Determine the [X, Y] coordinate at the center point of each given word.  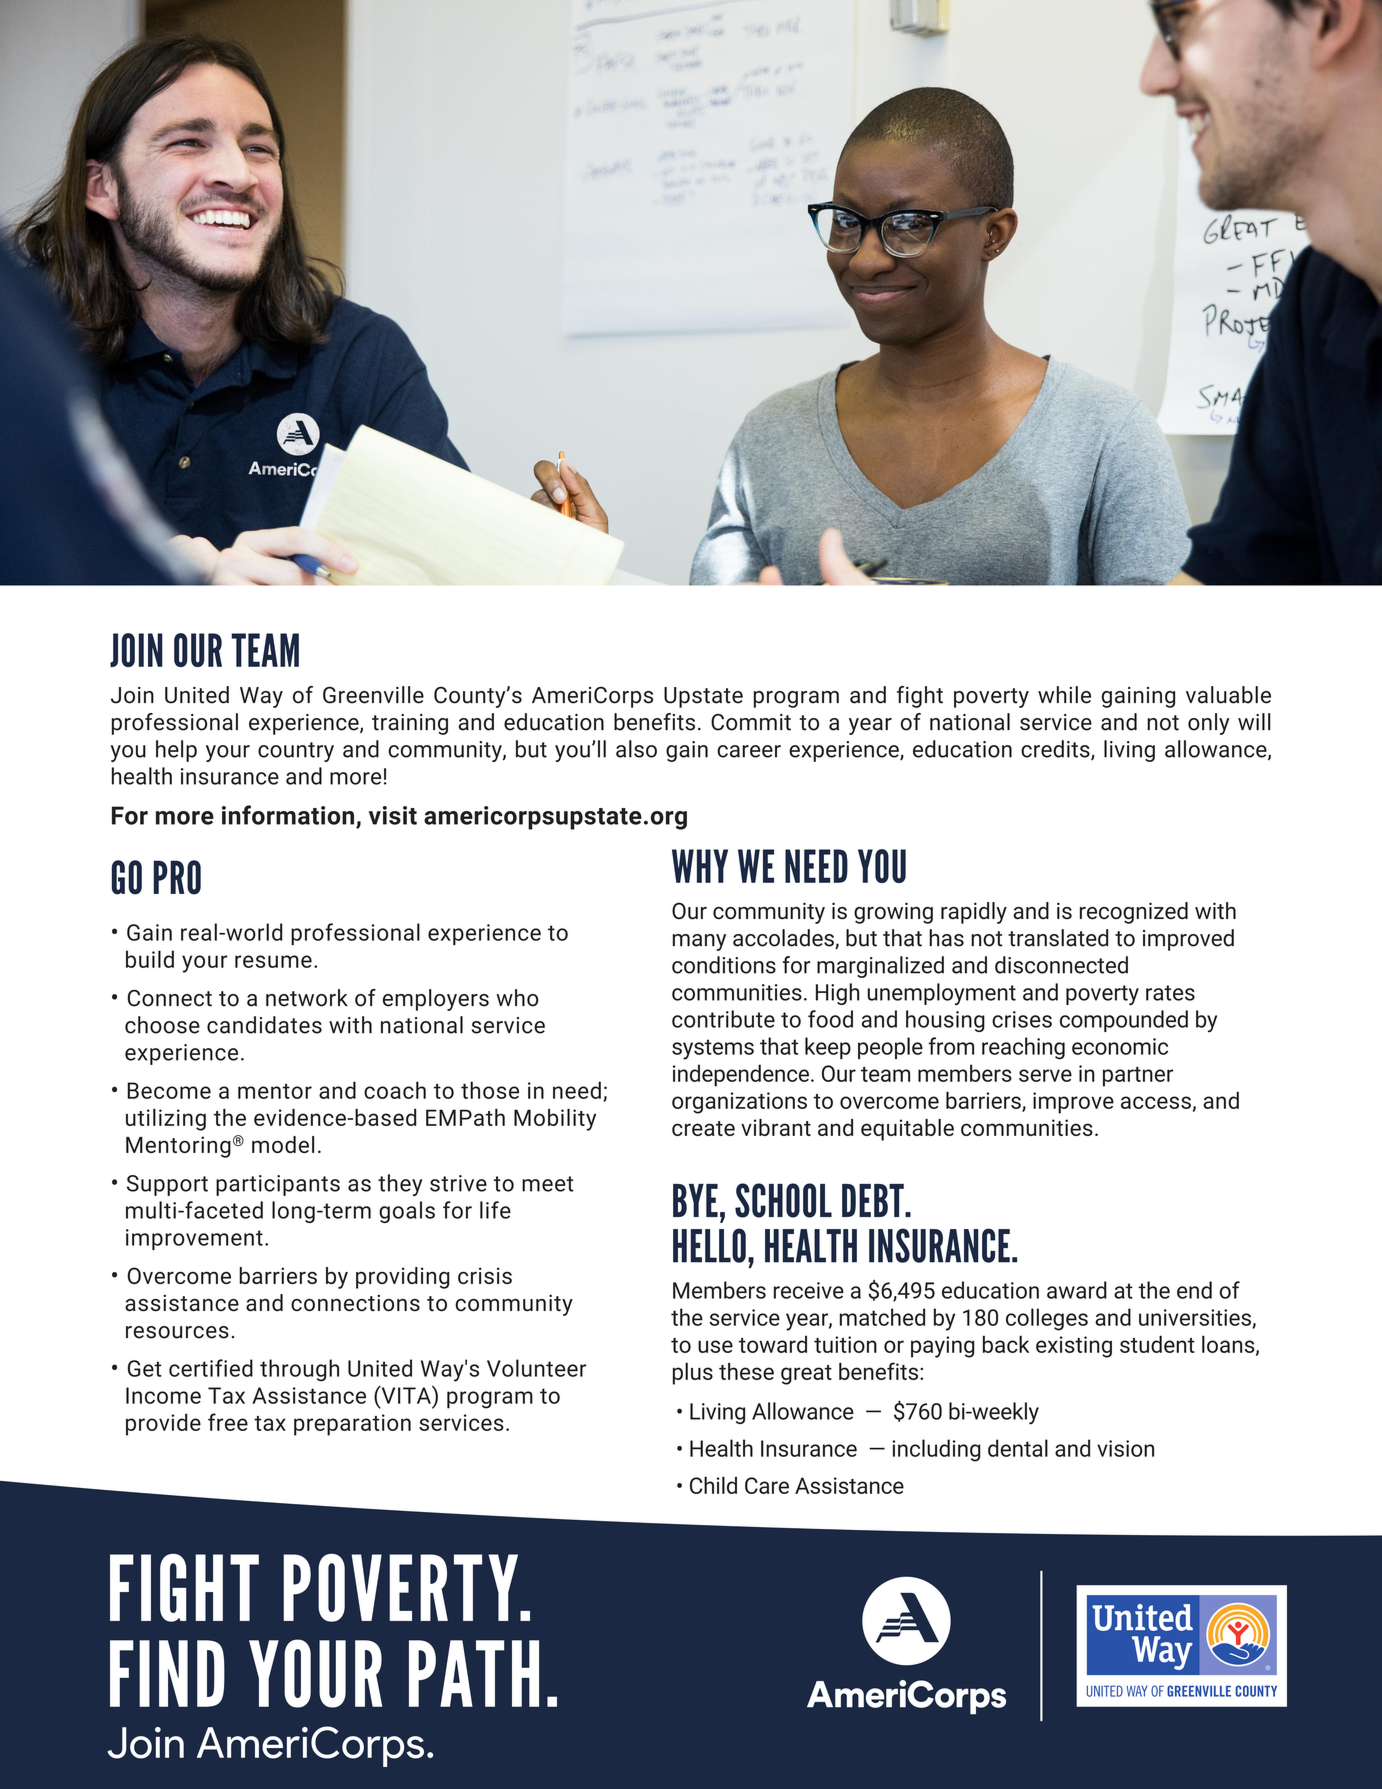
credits [1056, 750]
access [1156, 1102]
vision [1125, 1448]
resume [273, 961]
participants [278, 1185]
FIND [167, 1673]
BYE [695, 1200]
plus [693, 1374]
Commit [751, 722]
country [296, 752]
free [228, 1422]
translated [1058, 938]
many [699, 942]
